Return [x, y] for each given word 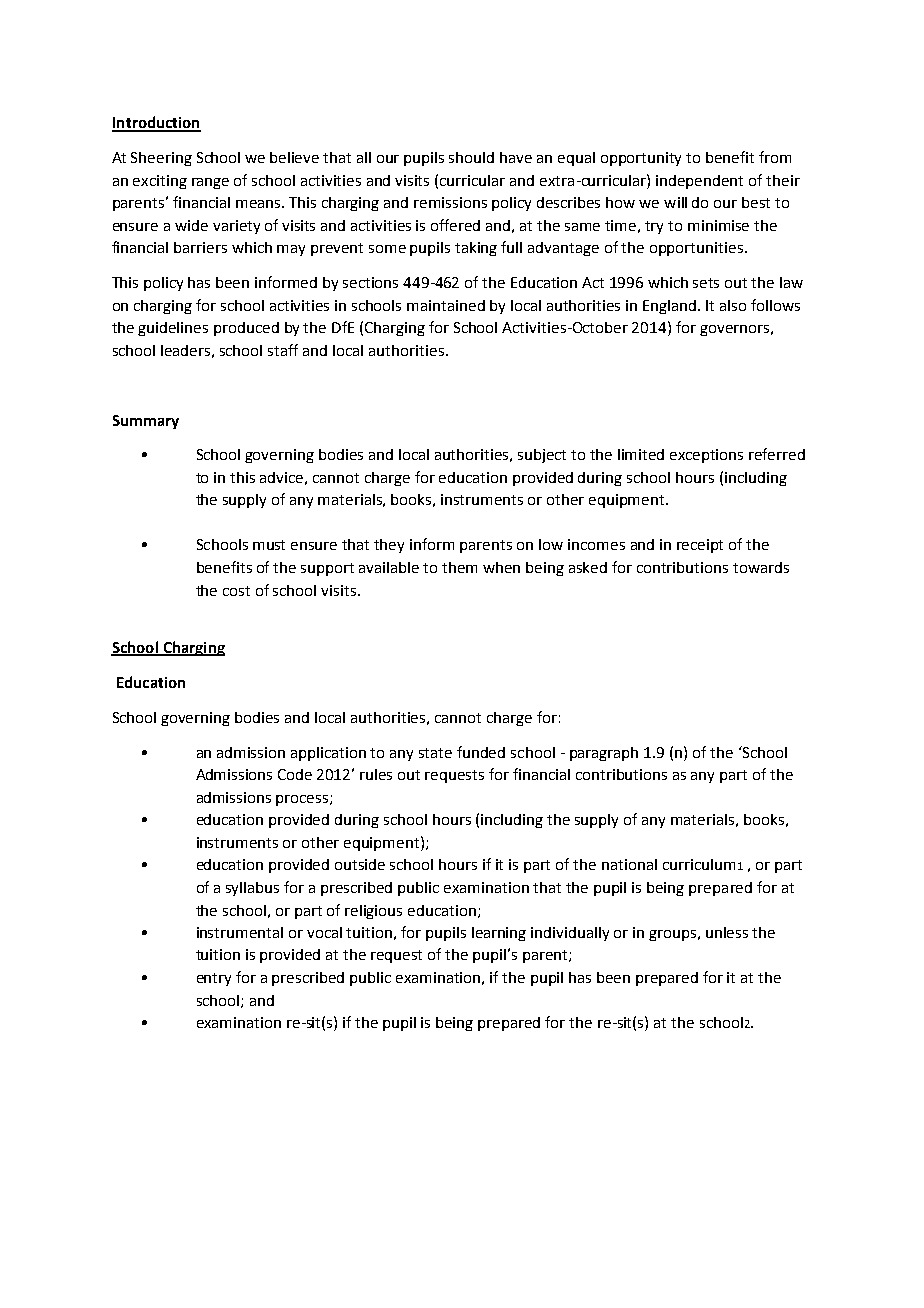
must [269, 545]
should [471, 157]
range [210, 183]
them [459, 567]
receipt [700, 546]
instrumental [240, 932]
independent [699, 182]
